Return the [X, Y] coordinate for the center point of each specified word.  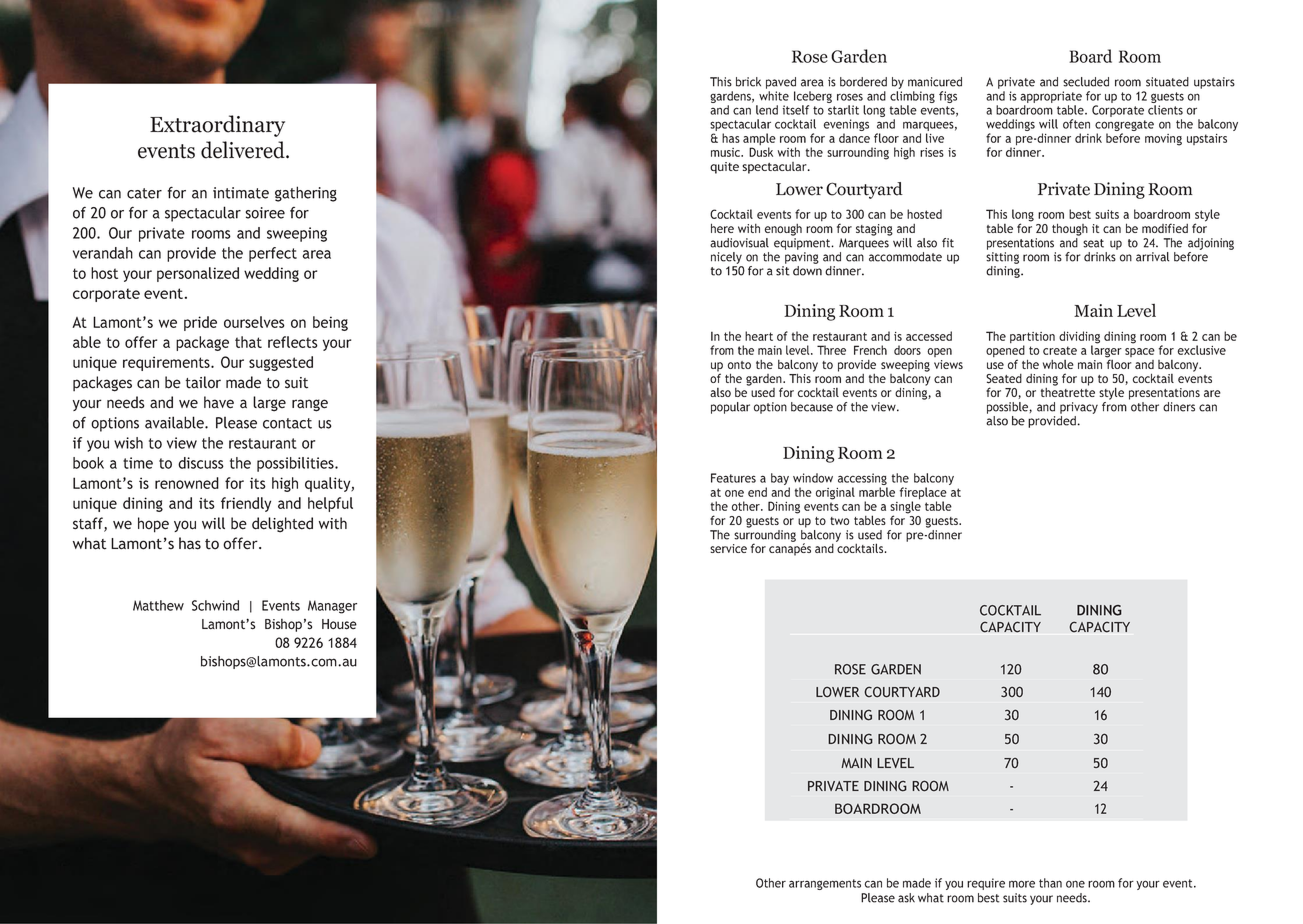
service [728, 548]
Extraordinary [217, 126]
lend [767, 110]
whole [1058, 364]
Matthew [158, 605]
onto [739, 365]
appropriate [1051, 98]
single [905, 507]
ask [906, 898]
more [1022, 884]
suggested [281, 363]
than [1050, 883]
